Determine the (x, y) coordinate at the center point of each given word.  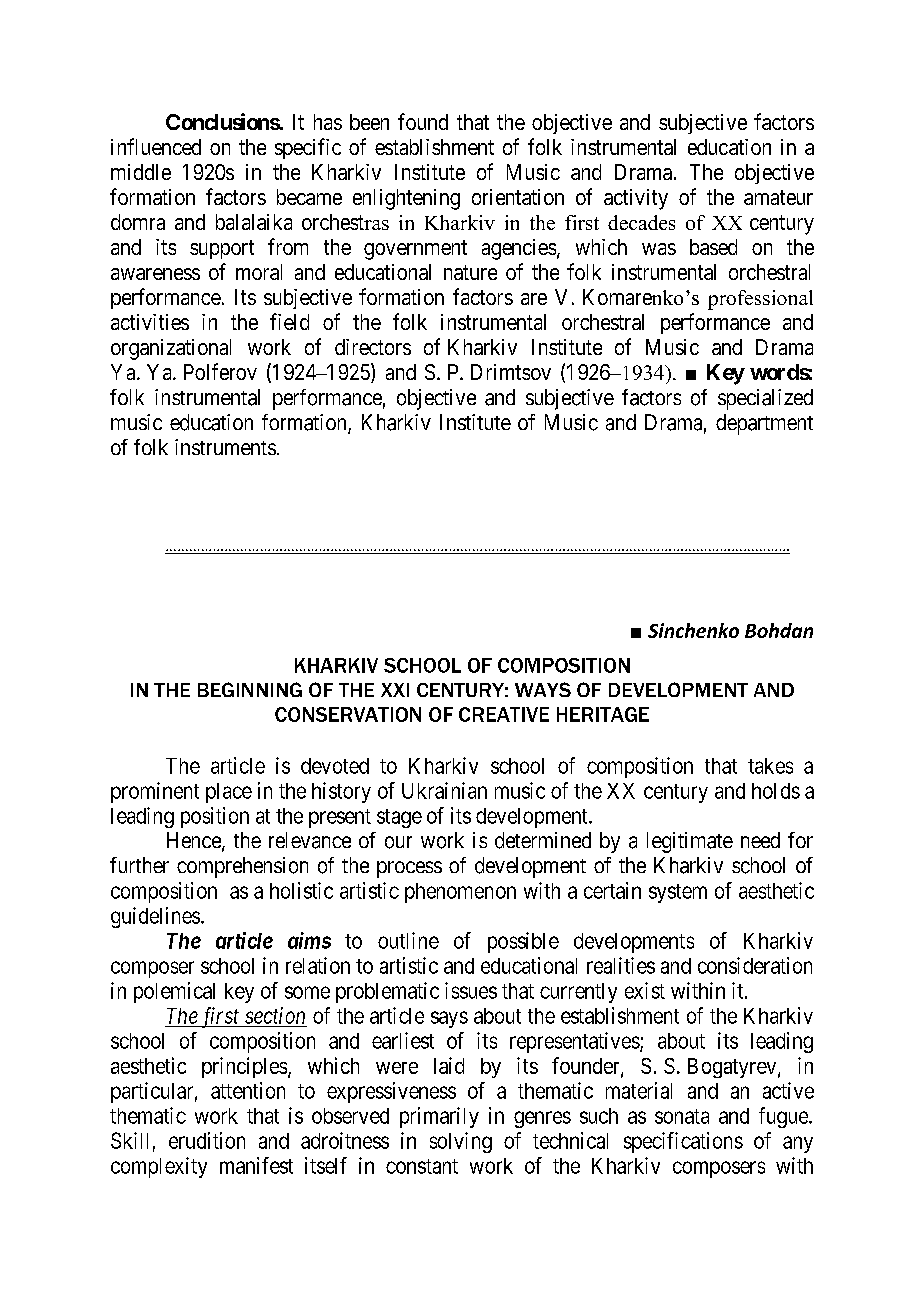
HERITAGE (603, 714)
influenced (156, 146)
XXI (395, 690)
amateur (778, 197)
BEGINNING (250, 689)
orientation (518, 197)
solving (461, 1142)
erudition (207, 1140)
